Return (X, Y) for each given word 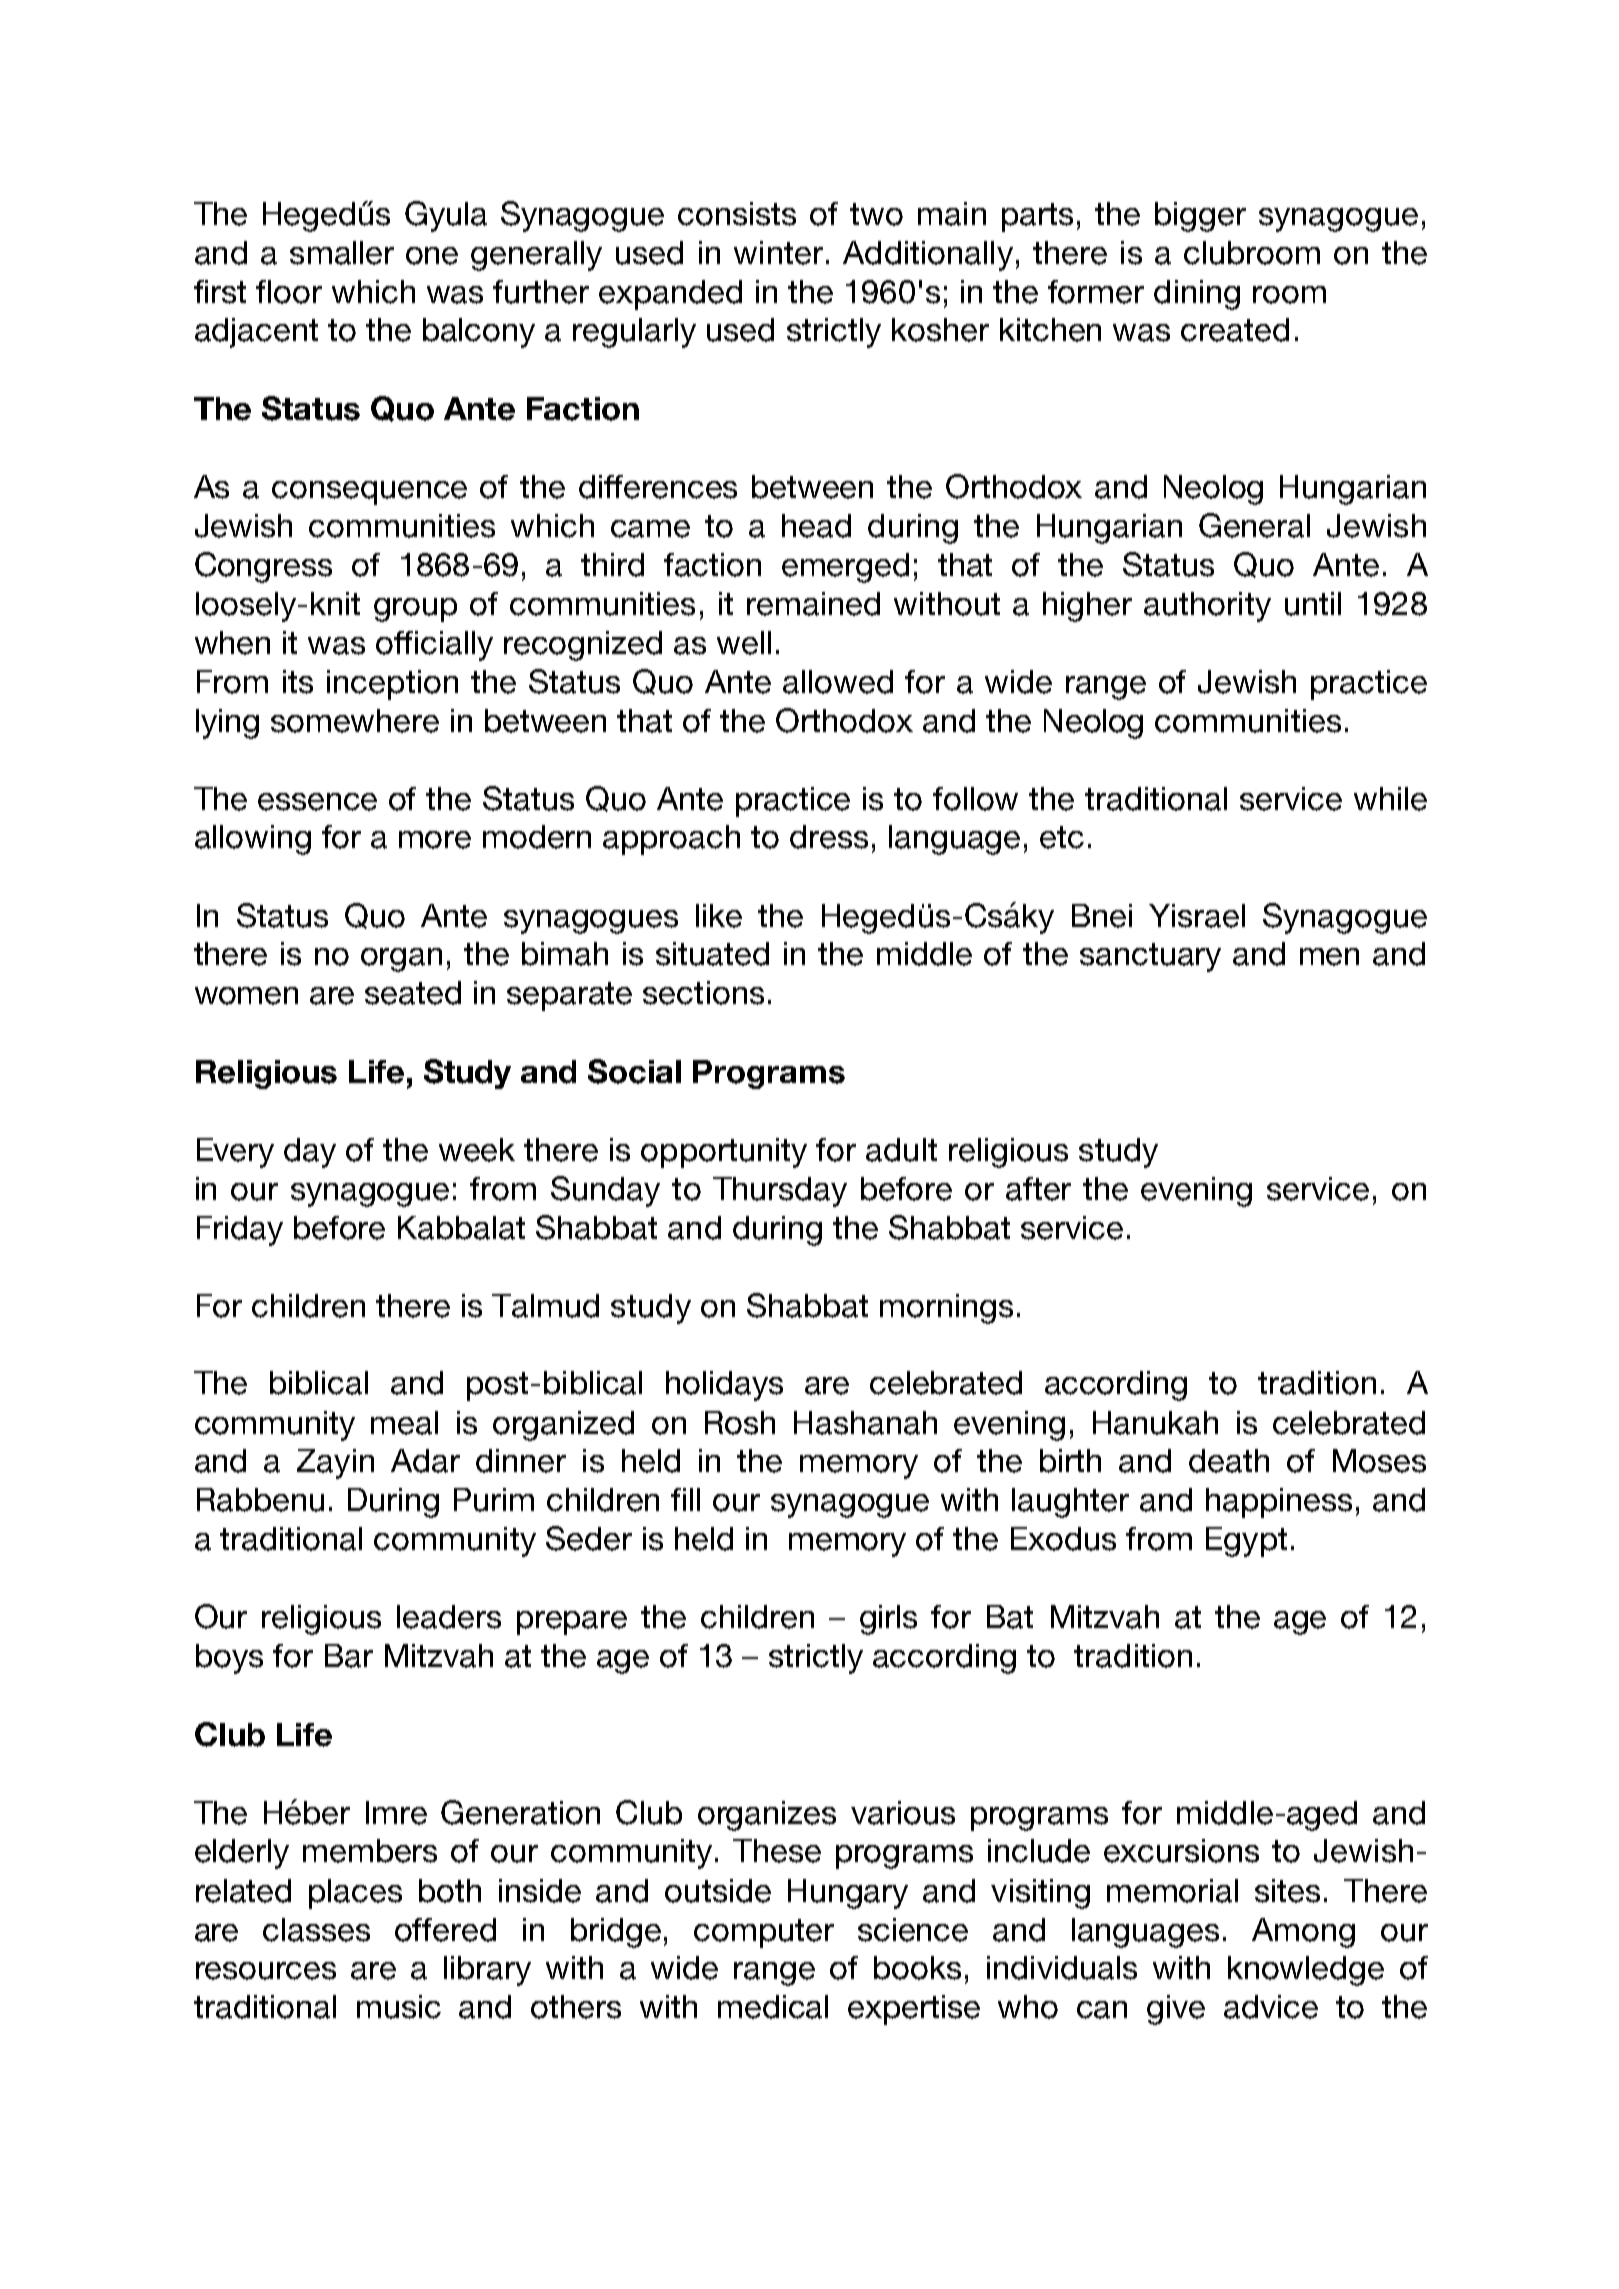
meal (404, 1423)
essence (317, 802)
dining (1197, 295)
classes (316, 1930)
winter (778, 253)
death (1229, 1461)
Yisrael (1197, 916)
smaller (342, 253)
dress (829, 837)
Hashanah (865, 1423)
